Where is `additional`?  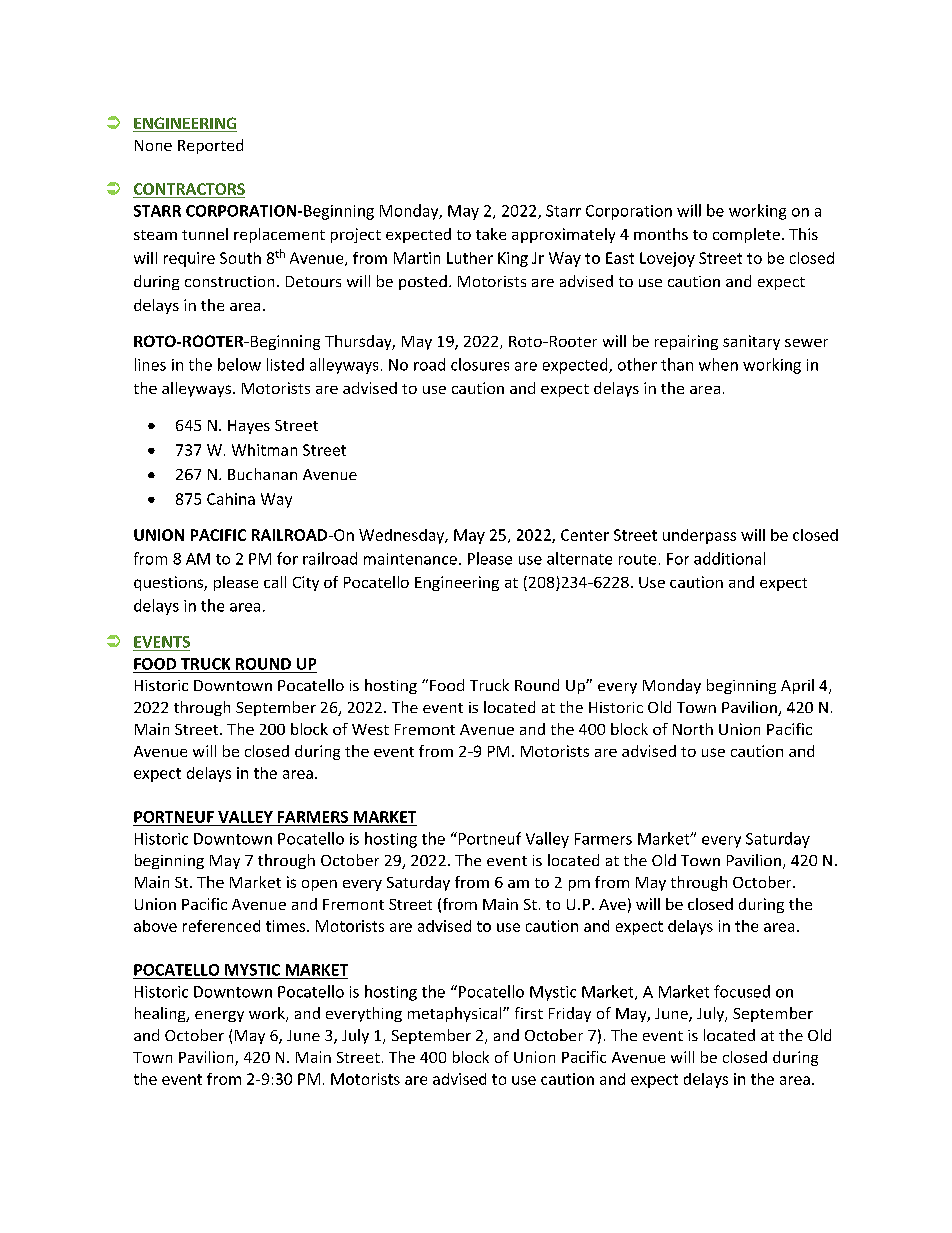 additional is located at coordinates (729, 558).
